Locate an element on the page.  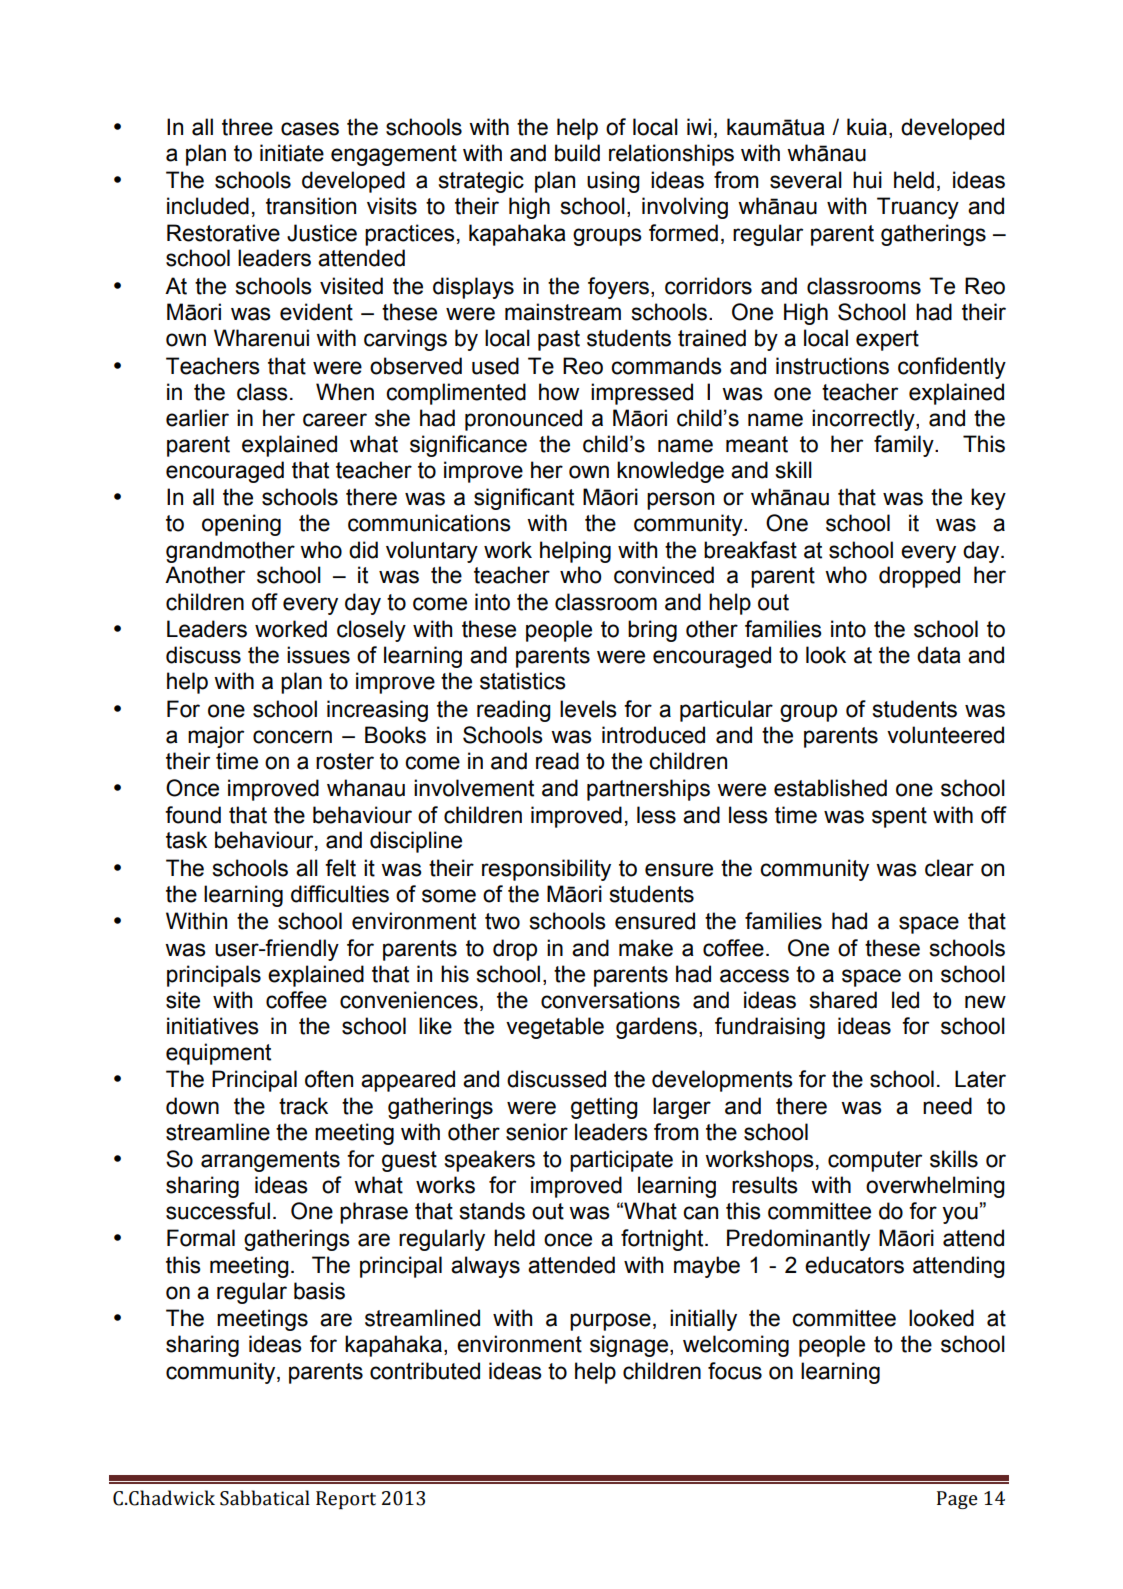
pronounced is located at coordinates (523, 420).
